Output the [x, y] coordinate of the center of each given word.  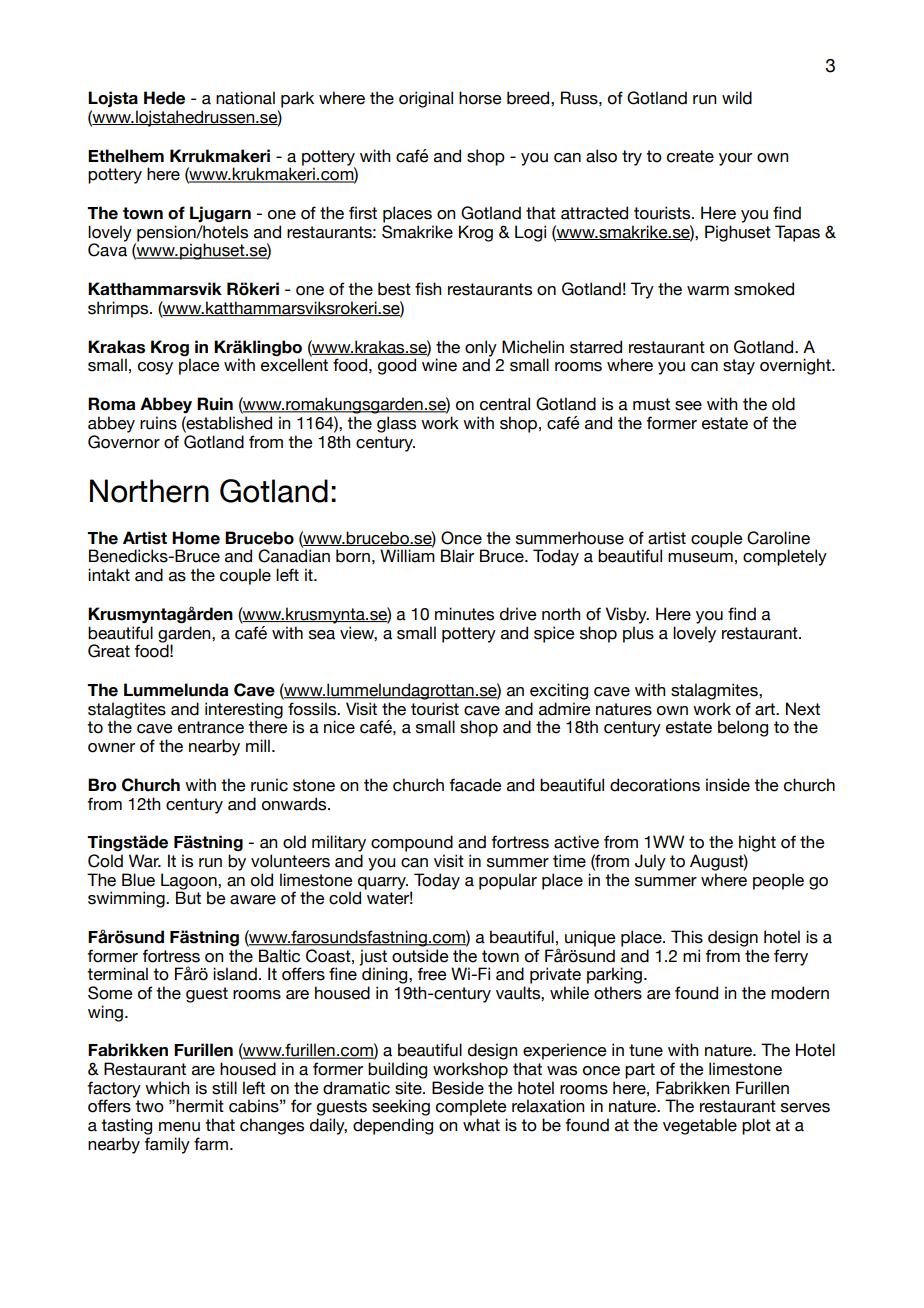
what [481, 1125]
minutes [464, 614]
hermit [200, 1106]
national [245, 98]
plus [638, 634]
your [735, 159]
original [426, 99]
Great [109, 651]
